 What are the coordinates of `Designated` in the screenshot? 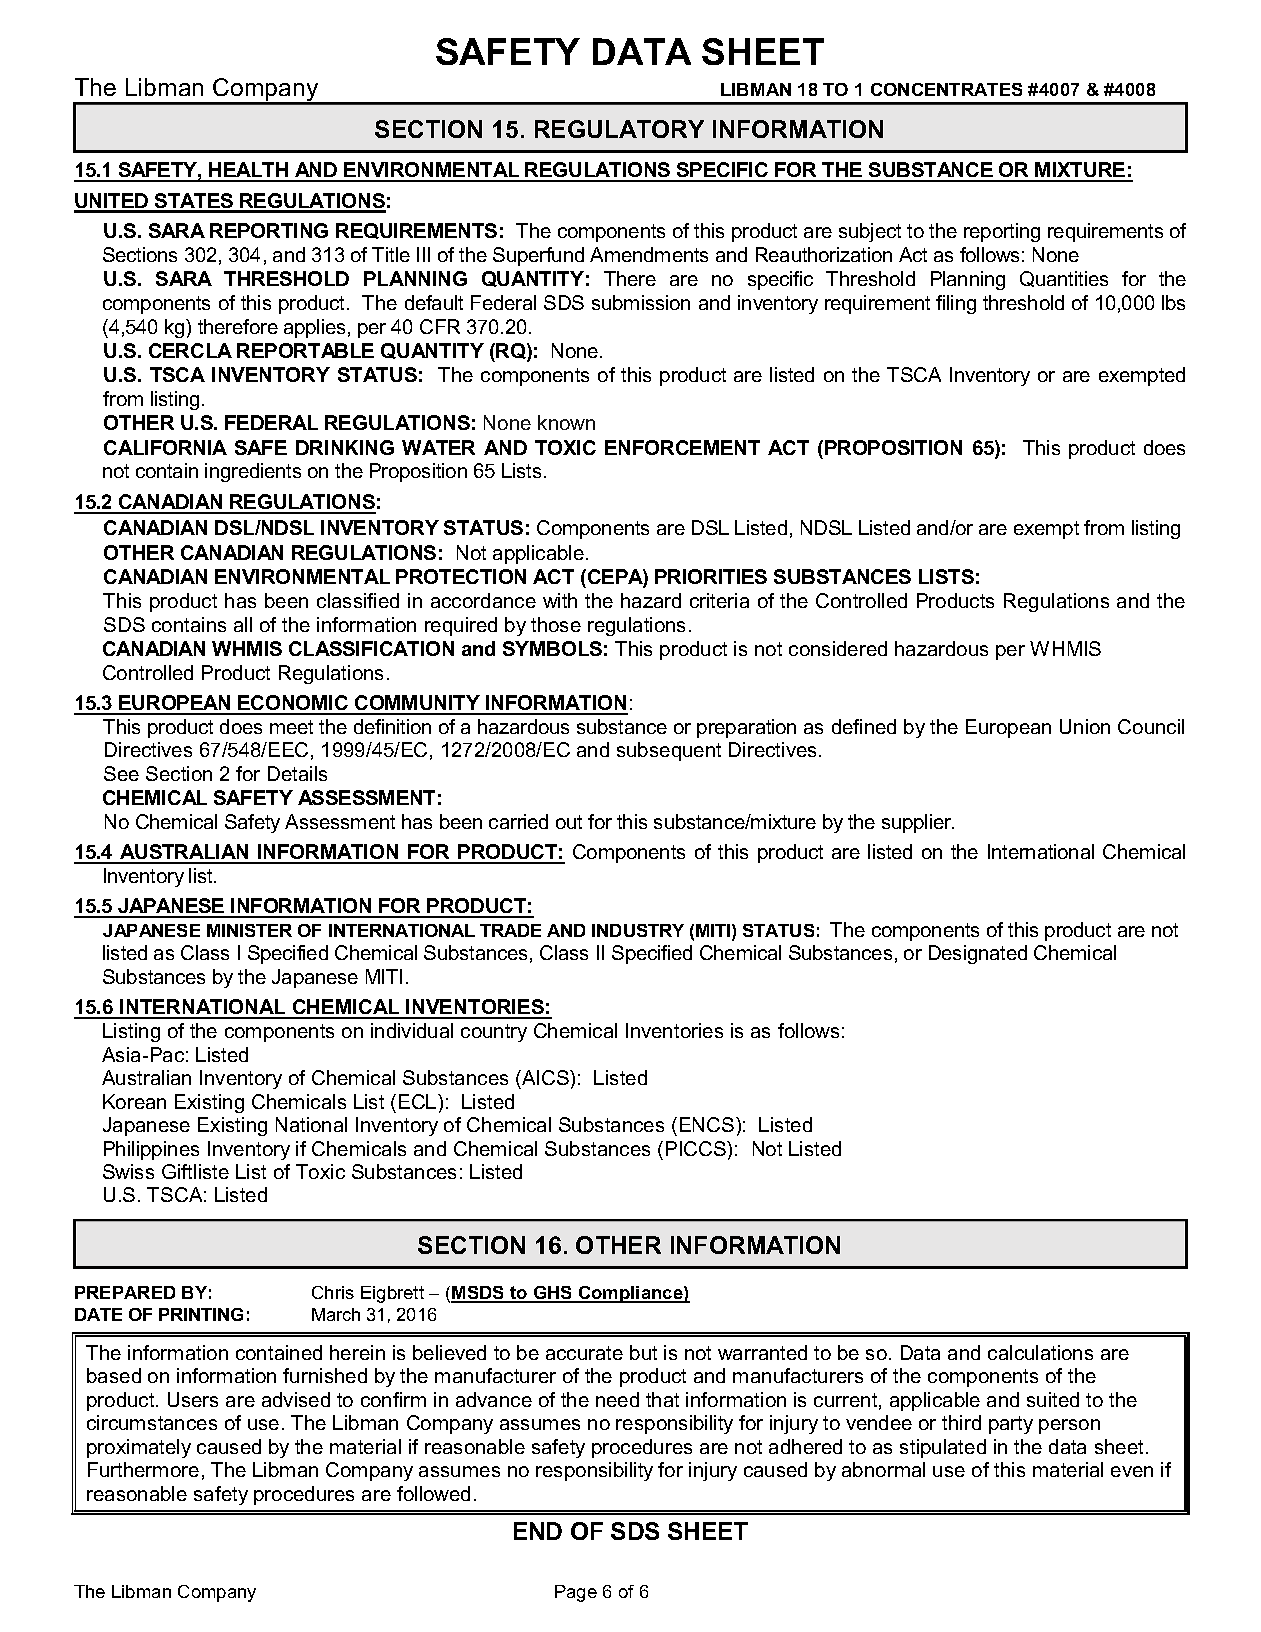 It's located at (978, 954).
